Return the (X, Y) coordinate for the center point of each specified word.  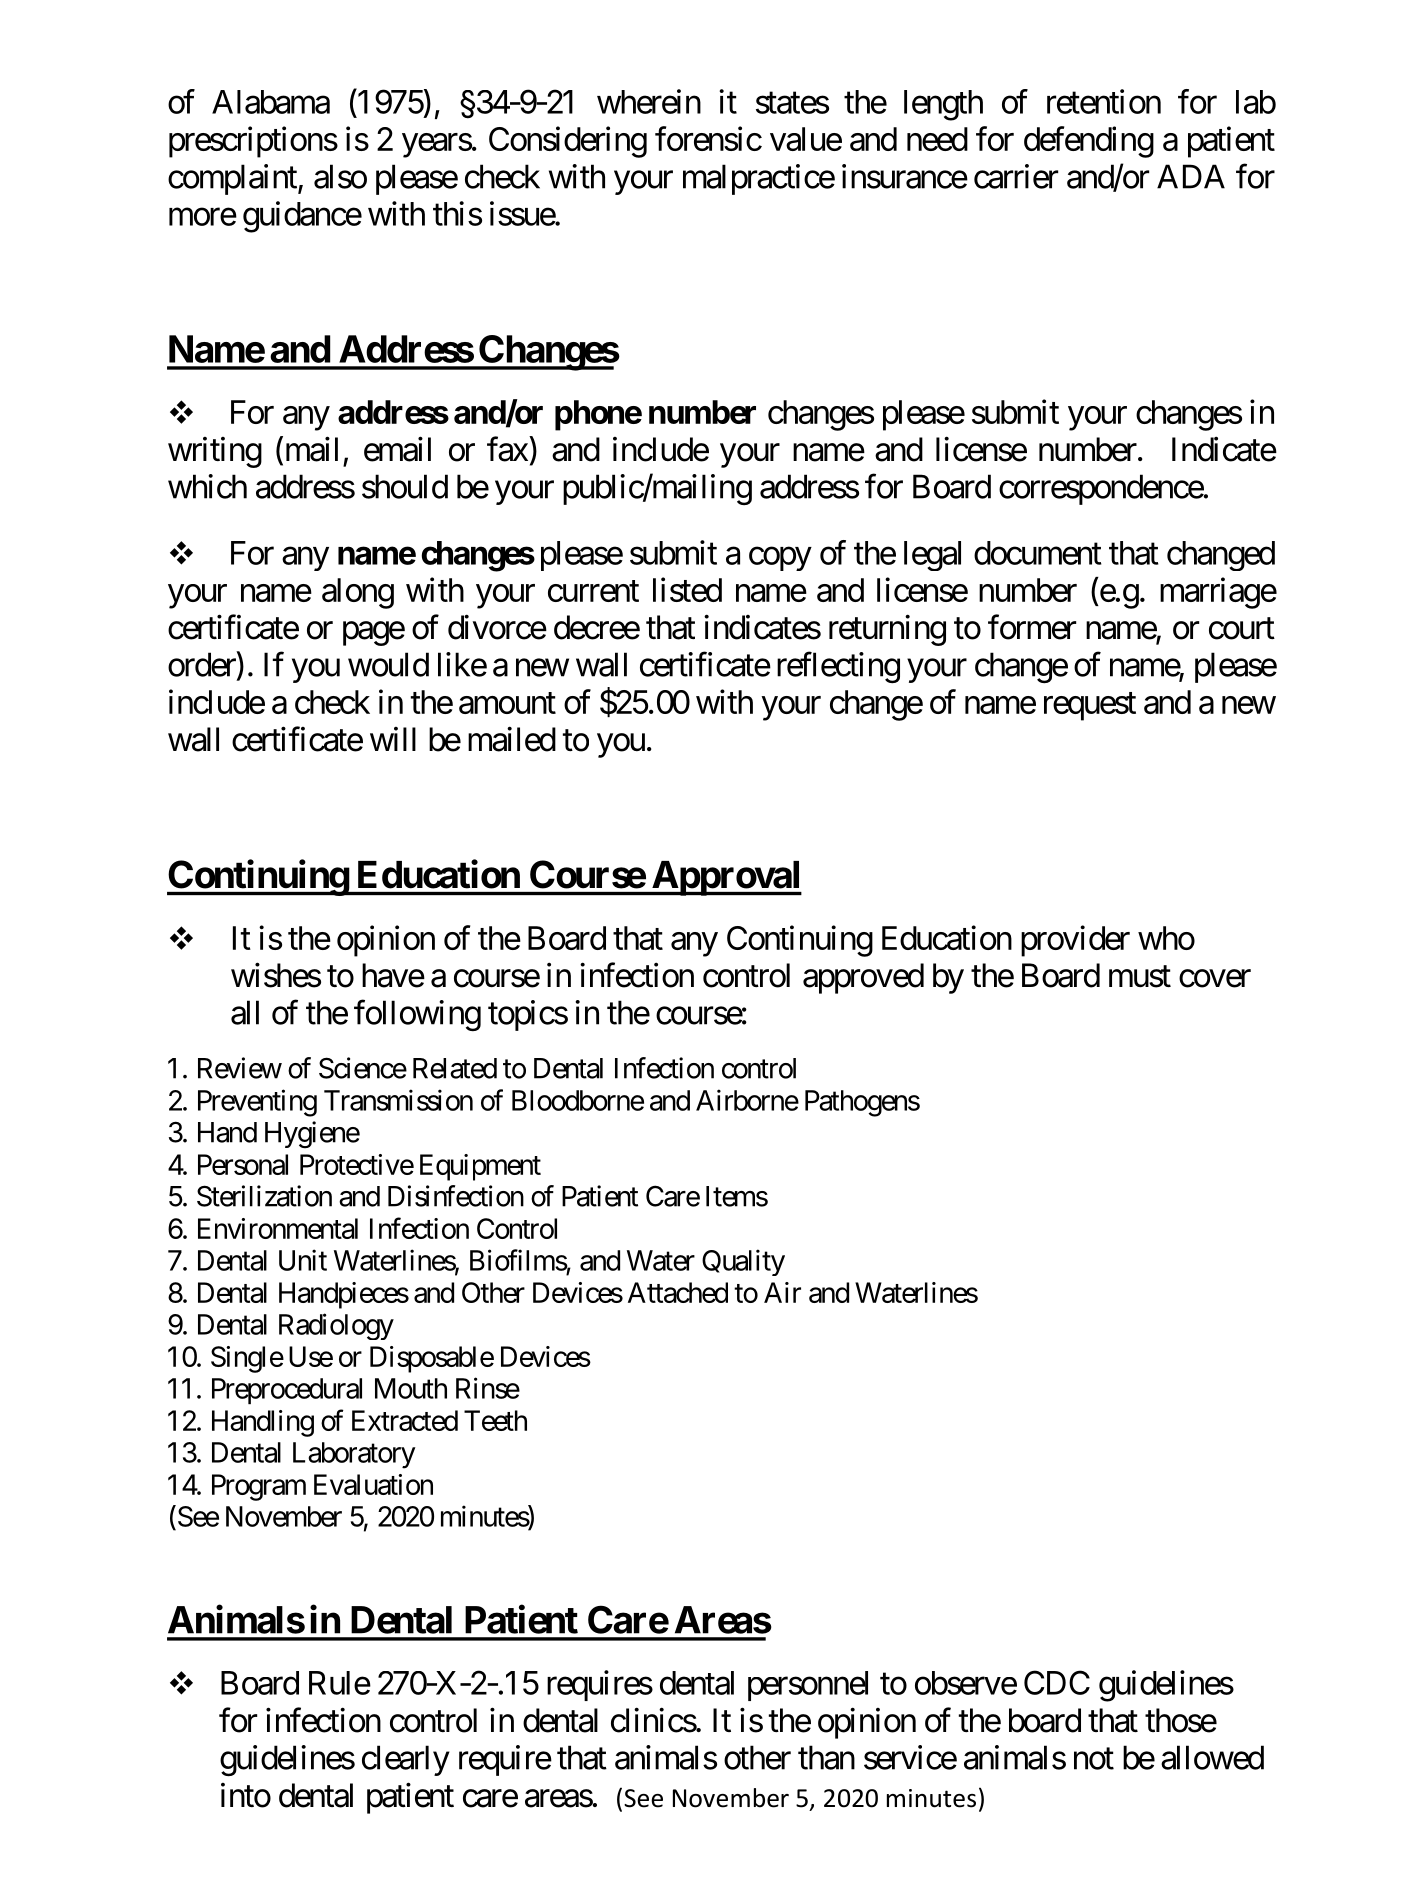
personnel (808, 1686)
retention (1104, 101)
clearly (406, 1760)
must (1140, 977)
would (388, 664)
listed (687, 589)
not (1094, 1759)
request (1090, 706)
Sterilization (264, 1196)
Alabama (271, 102)
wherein (649, 101)
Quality (743, 1262)
